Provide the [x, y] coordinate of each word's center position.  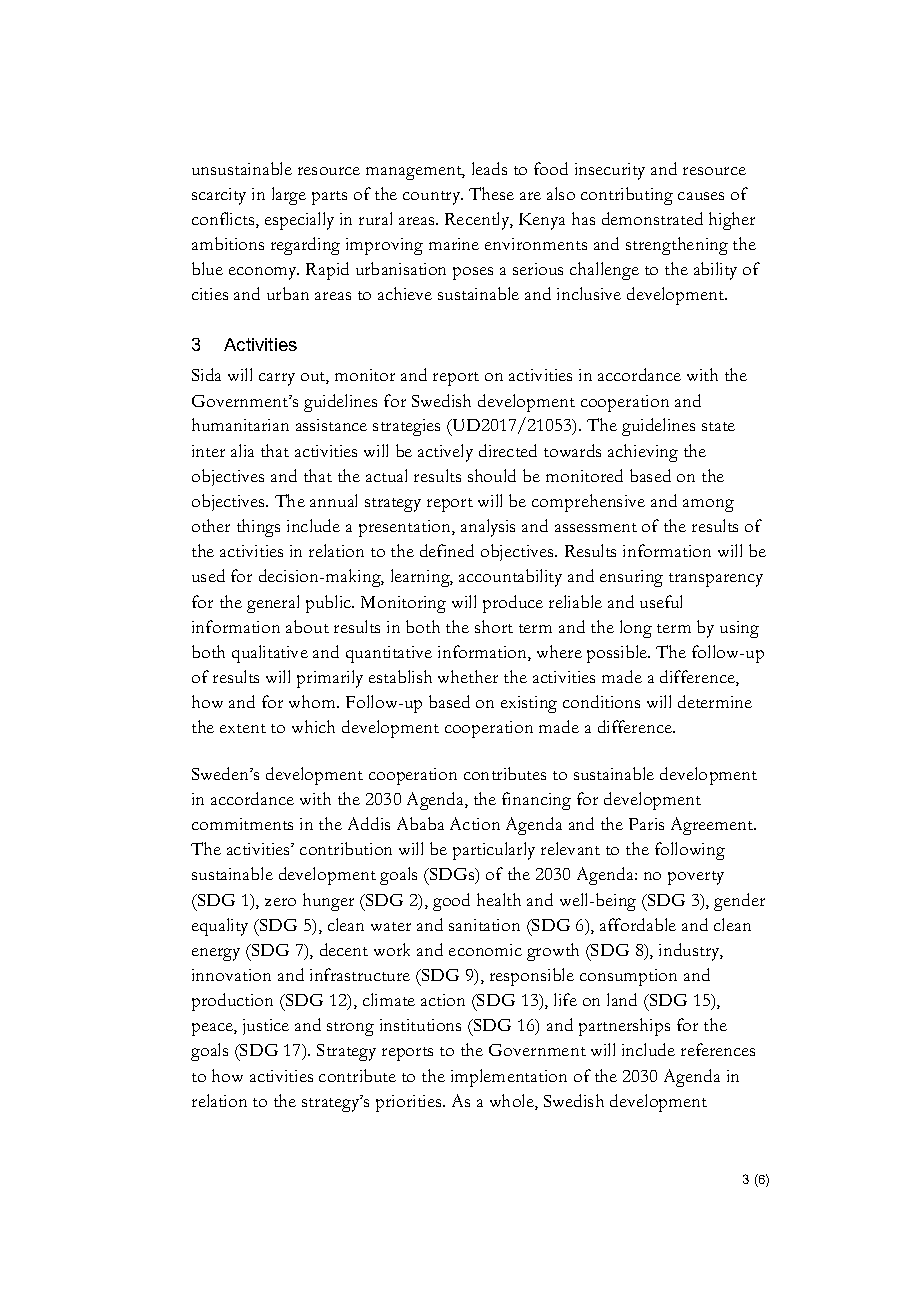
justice [266, 1027]
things [258, 528]
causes [701, 196]
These [491, 193]
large [289, 196]
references [718, 1049]
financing [536, 801]
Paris [646, 824]
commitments [242, 824]
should [492, 475]
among [708, 505]
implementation [509, 1078]
